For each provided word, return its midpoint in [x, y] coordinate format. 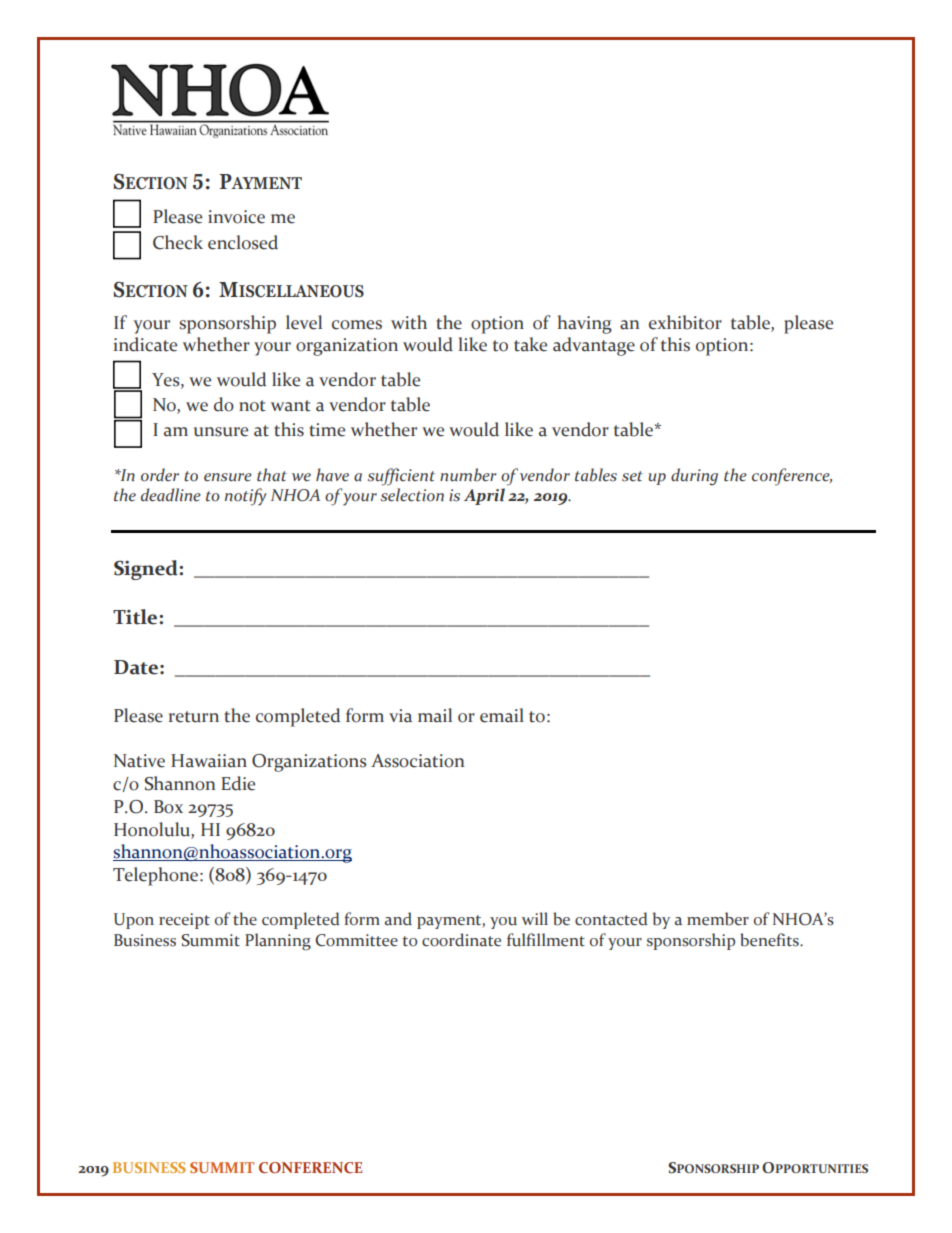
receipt [184, 921]
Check [178, 242]
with [409, 322]
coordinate [461, 940]
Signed [147, 570]
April [484, 496]
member [718, 919]
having [584, 324]
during [694, 477]
